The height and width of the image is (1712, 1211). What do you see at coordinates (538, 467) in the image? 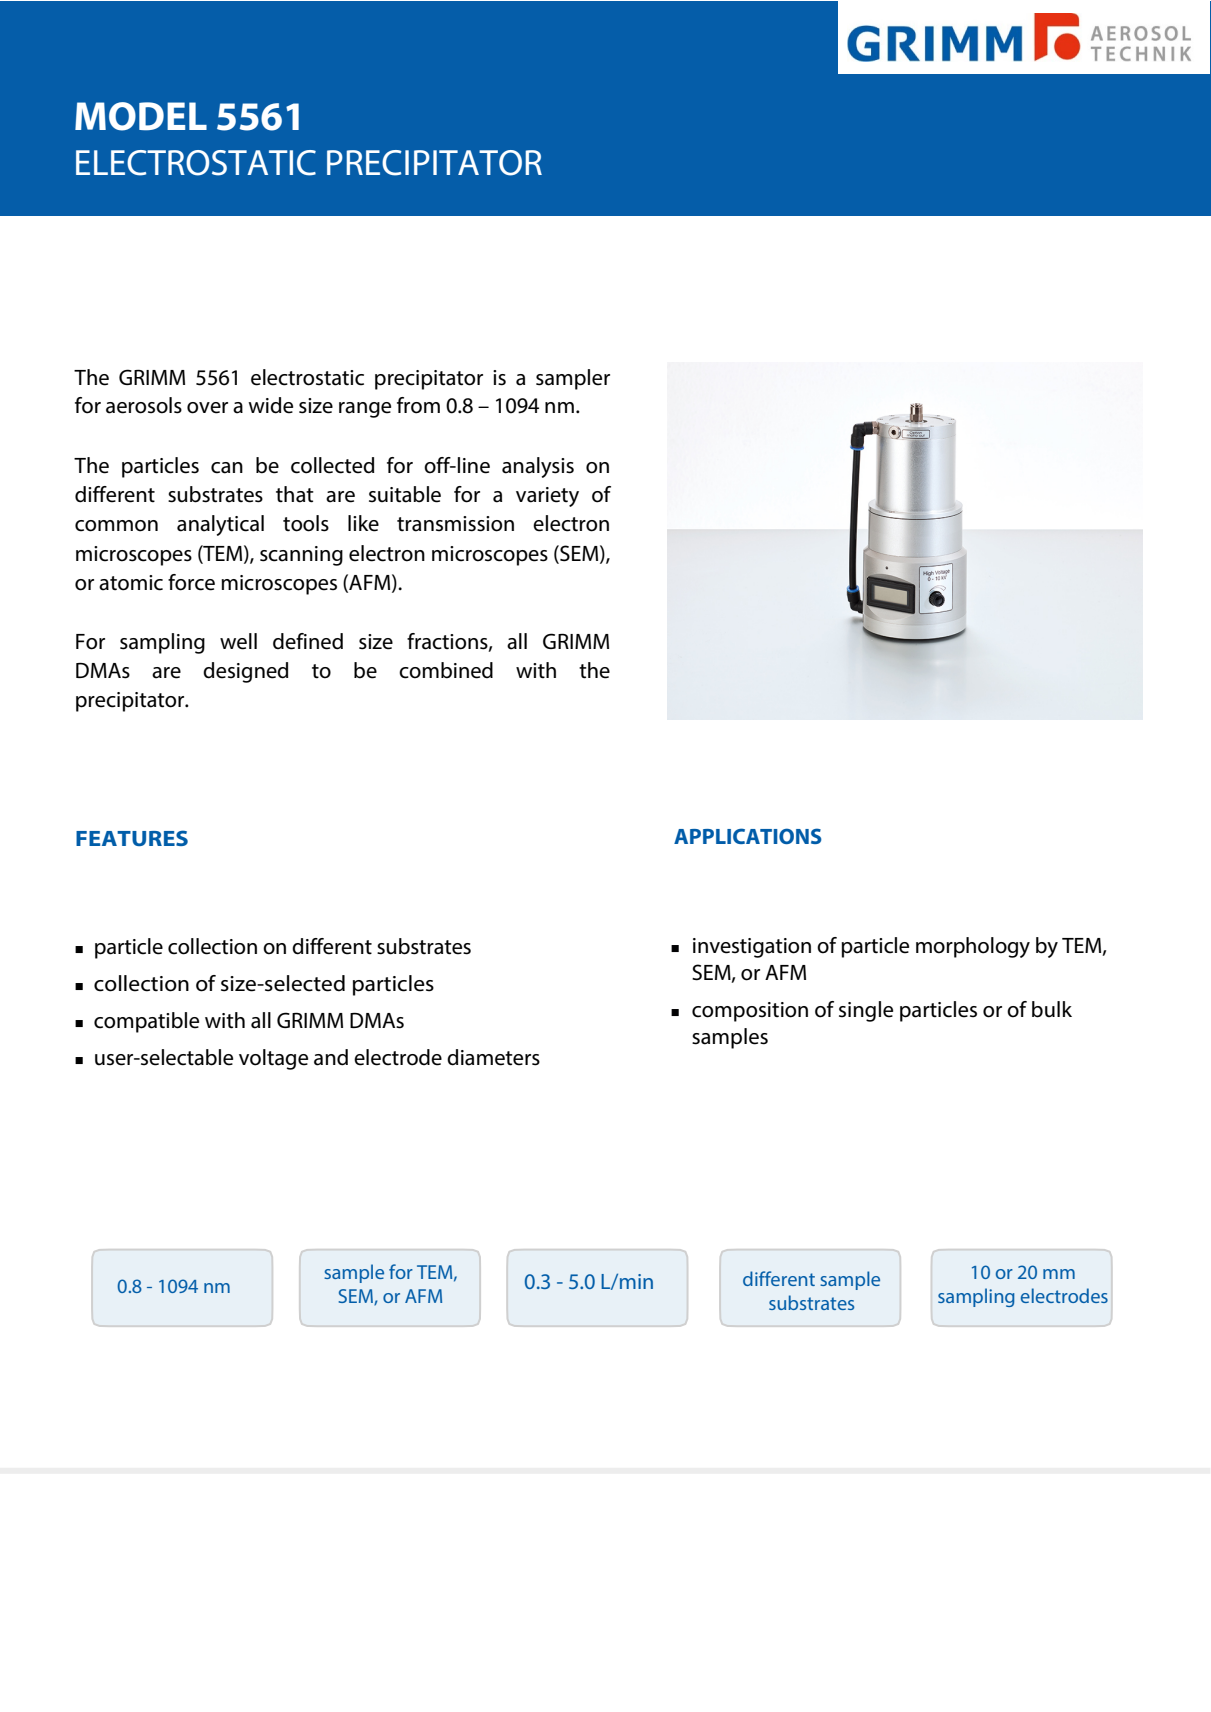
I see `analysis` at bounding box center [538, 467].
